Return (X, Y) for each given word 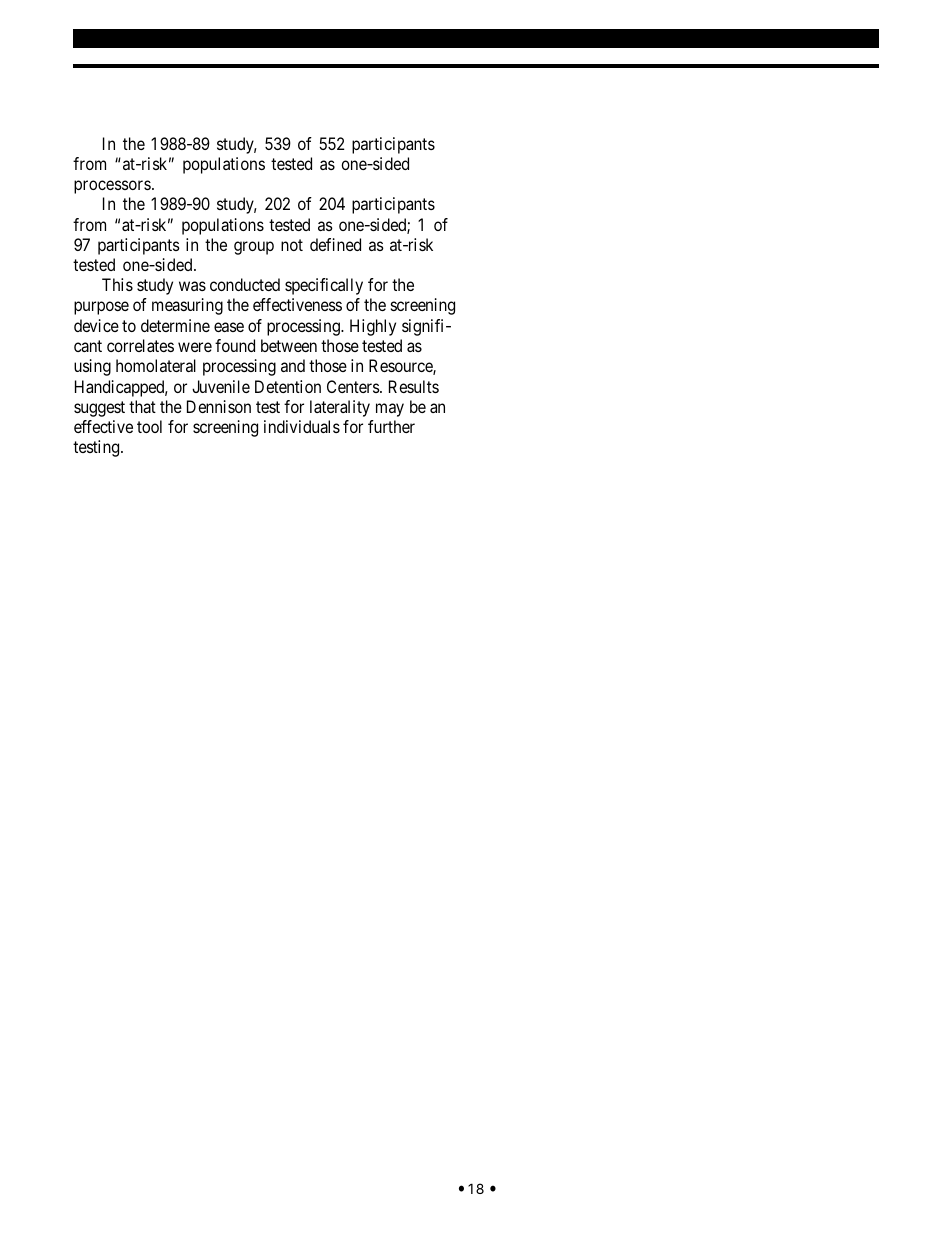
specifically (324, 286)
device (96, 325)
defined (335, 244)
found (235, 345)
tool (149, 426)
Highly (373, 327)
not (292, 245)
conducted (245, 284)
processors (112, 187)
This (117, 284)
